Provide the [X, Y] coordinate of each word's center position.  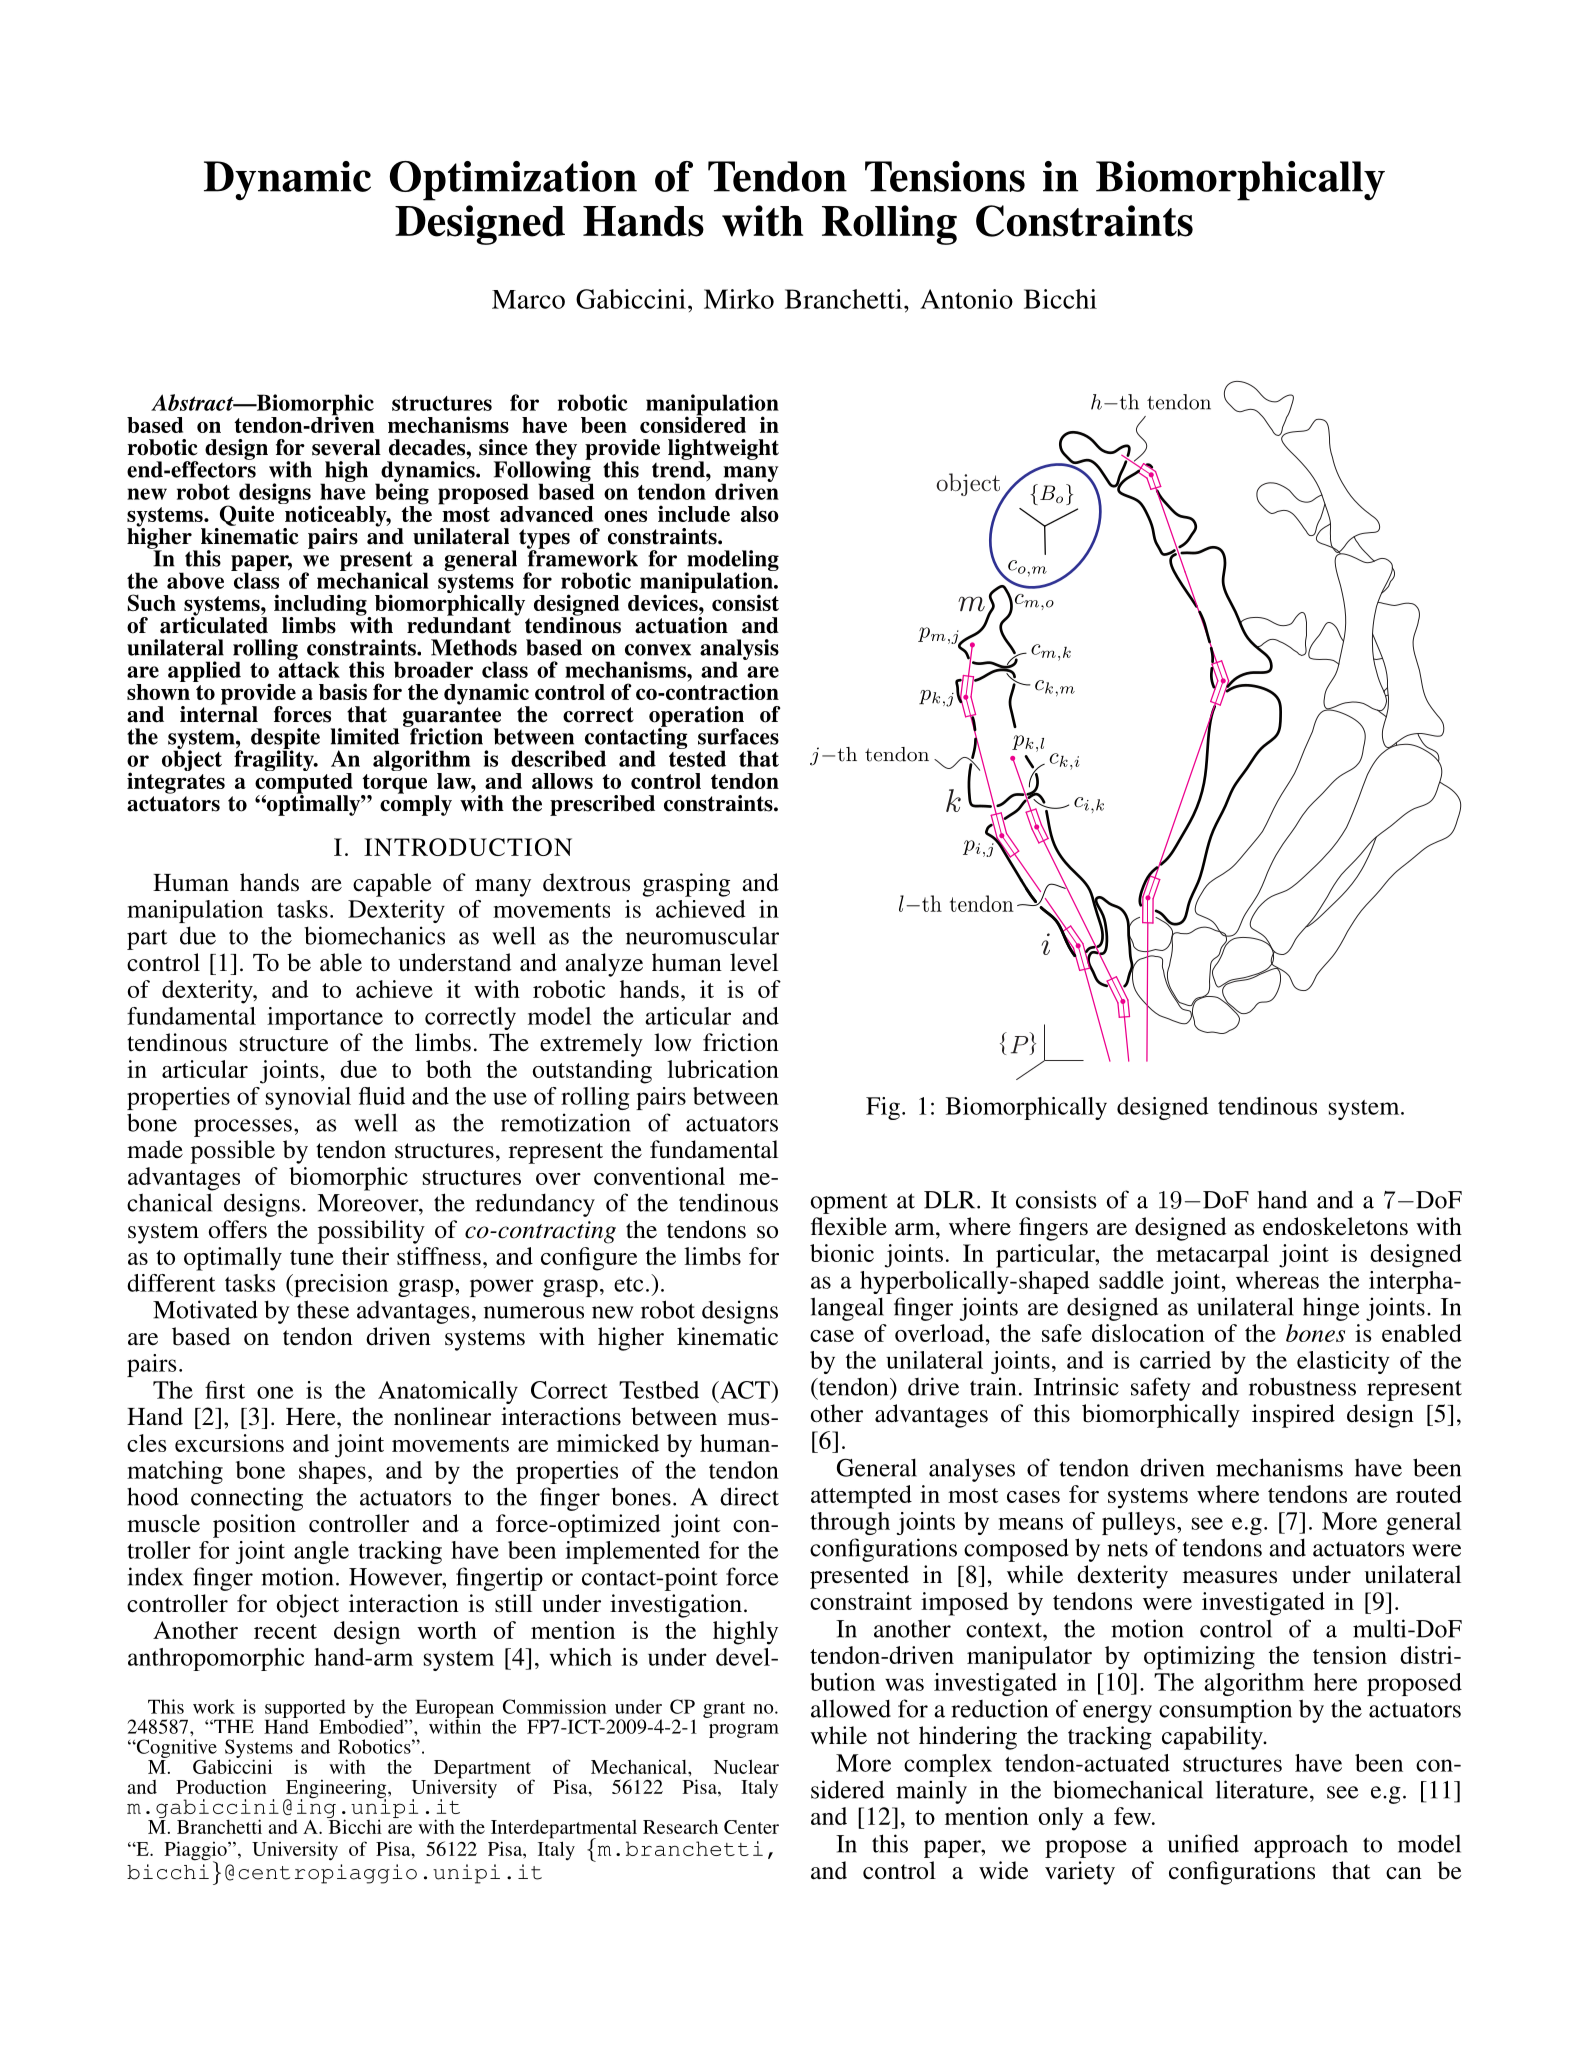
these [323, 1309]
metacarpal [1212, 1256]
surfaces [738, 736]
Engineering [337, 1790]
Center [751, 1827]
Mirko [739, 299]
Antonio [966, 299]
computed [304, 784]
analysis [739, 650]
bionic [842, 1253]
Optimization [513, 181]
